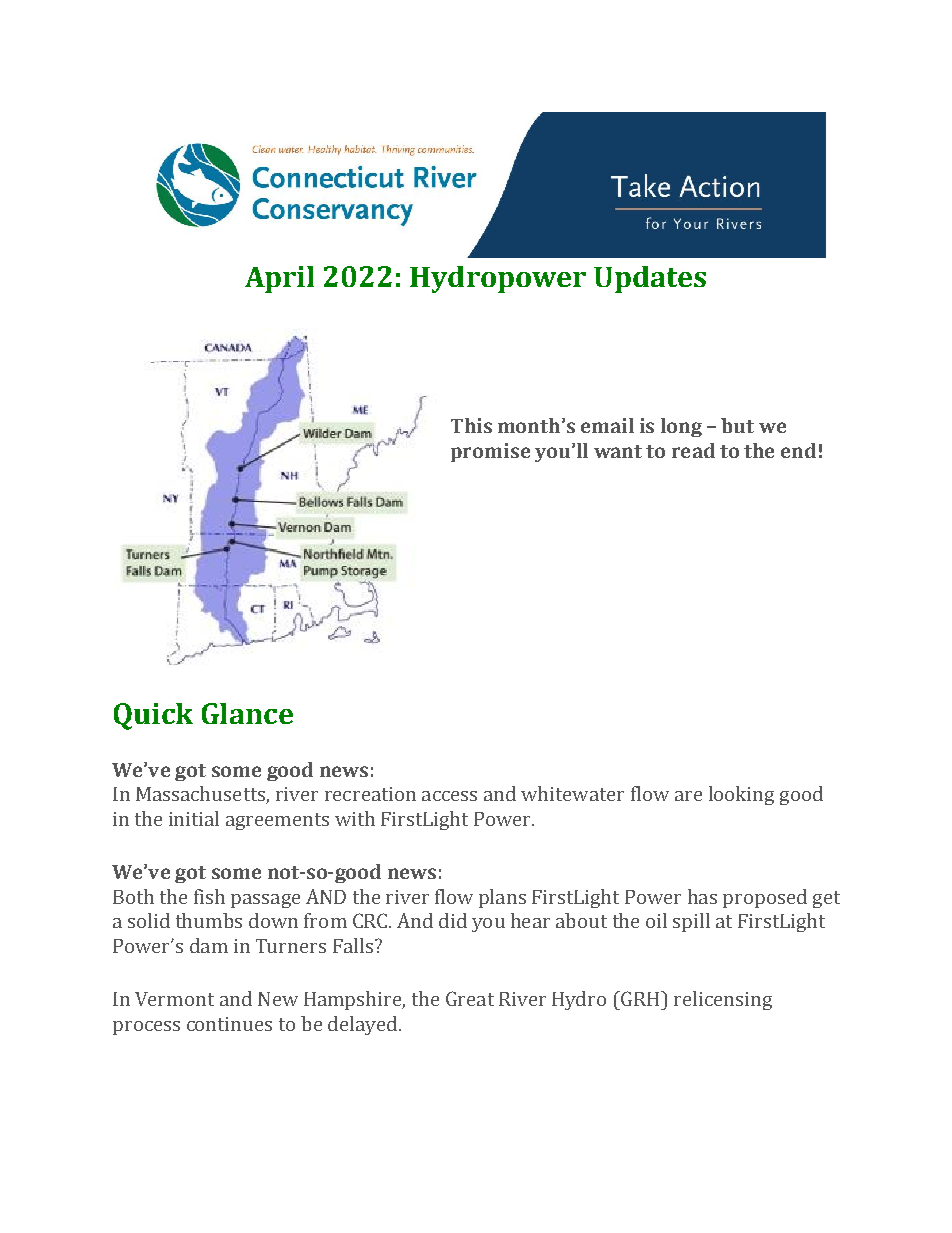 This image has height=1233, width=952. I want to click on but, so click(737, 425).
